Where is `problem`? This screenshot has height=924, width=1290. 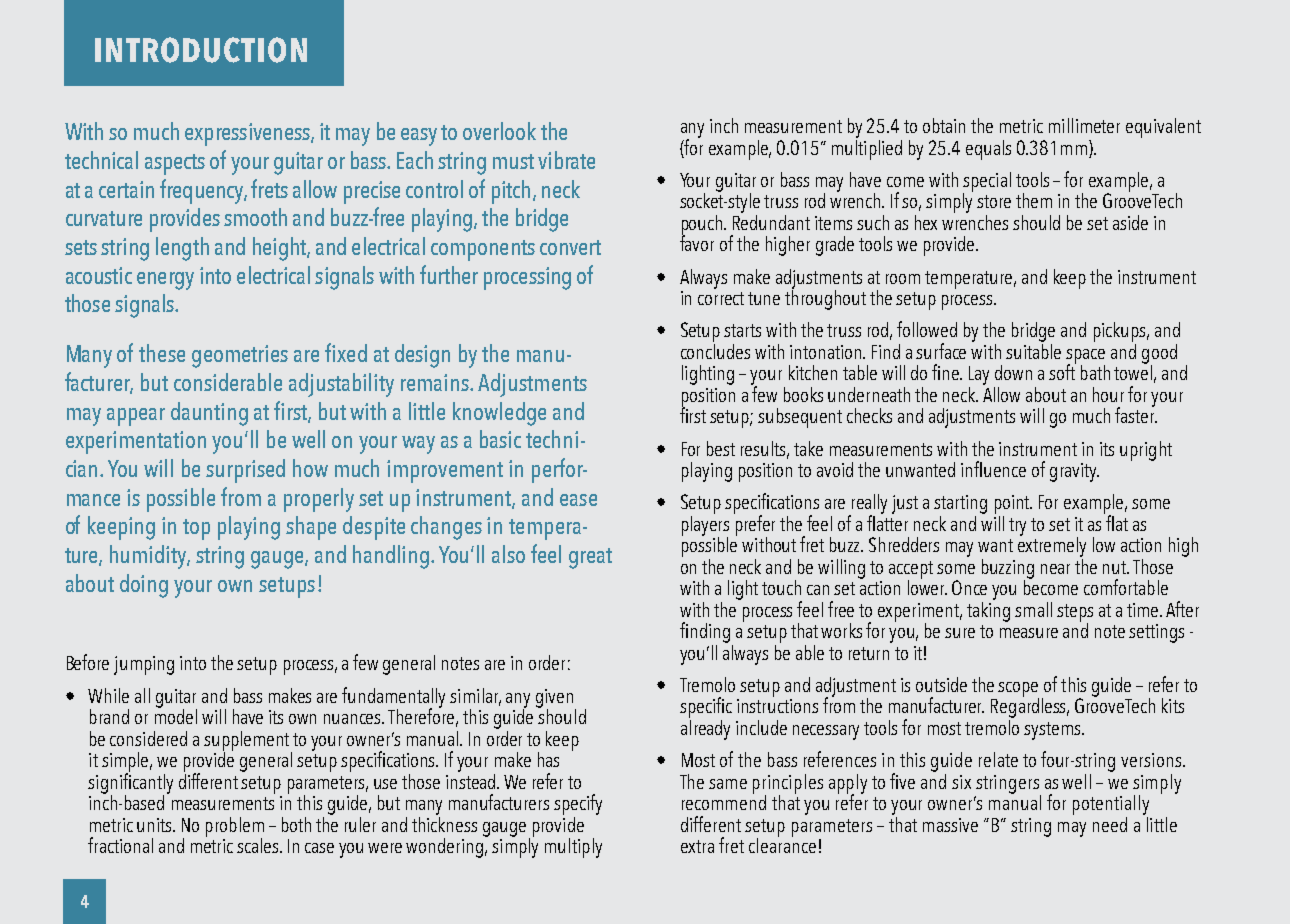
problem is located at coordinates (235, 828).
